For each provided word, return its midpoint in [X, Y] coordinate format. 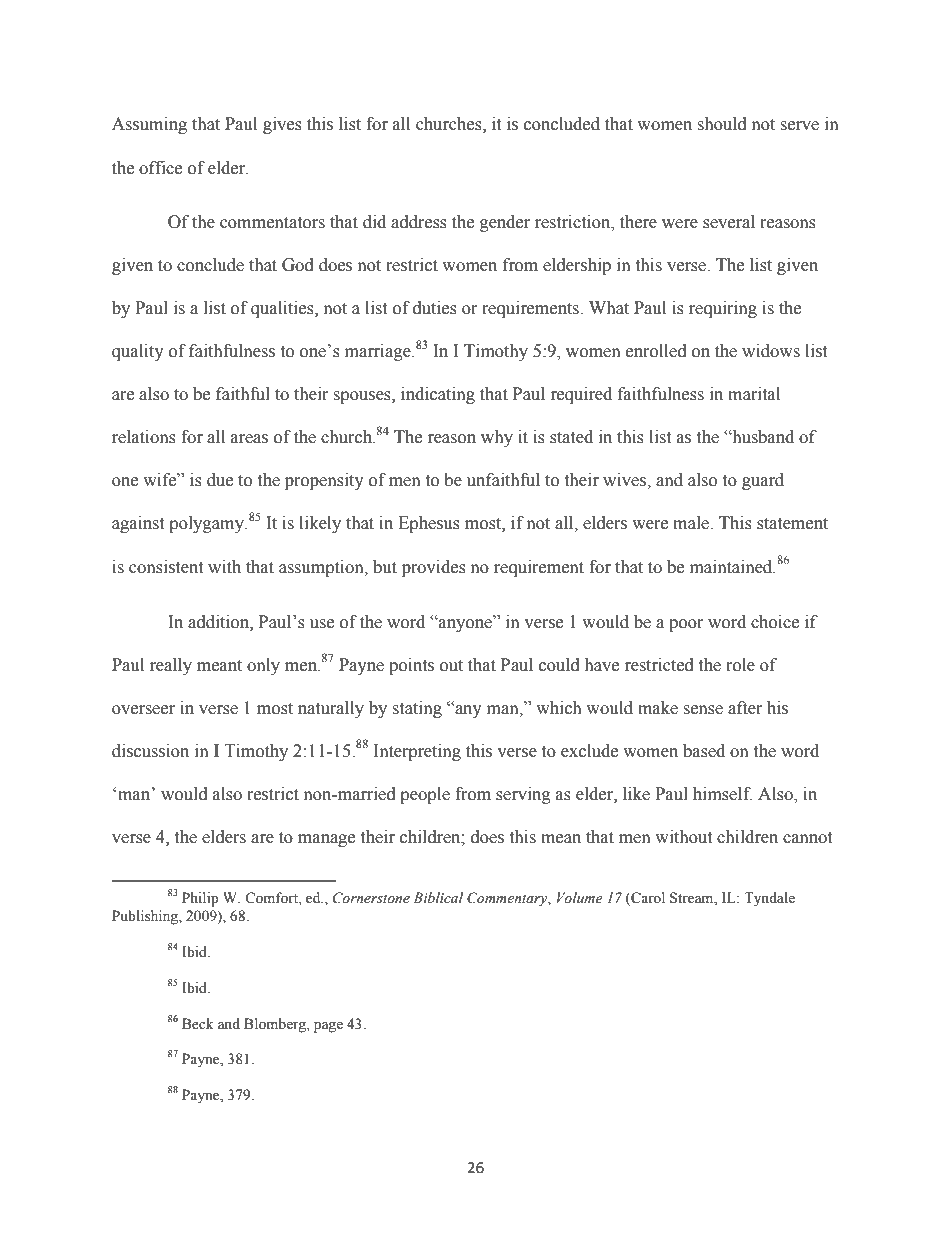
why [497, 438]
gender [505, 223]
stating [417, 709]
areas [249, 439]
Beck [198, 1024]
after [745, 708]
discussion [150, 751]
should [722, 124]
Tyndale [769, 899]
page [328, 1027]
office [160, 168]
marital [754, 394]
